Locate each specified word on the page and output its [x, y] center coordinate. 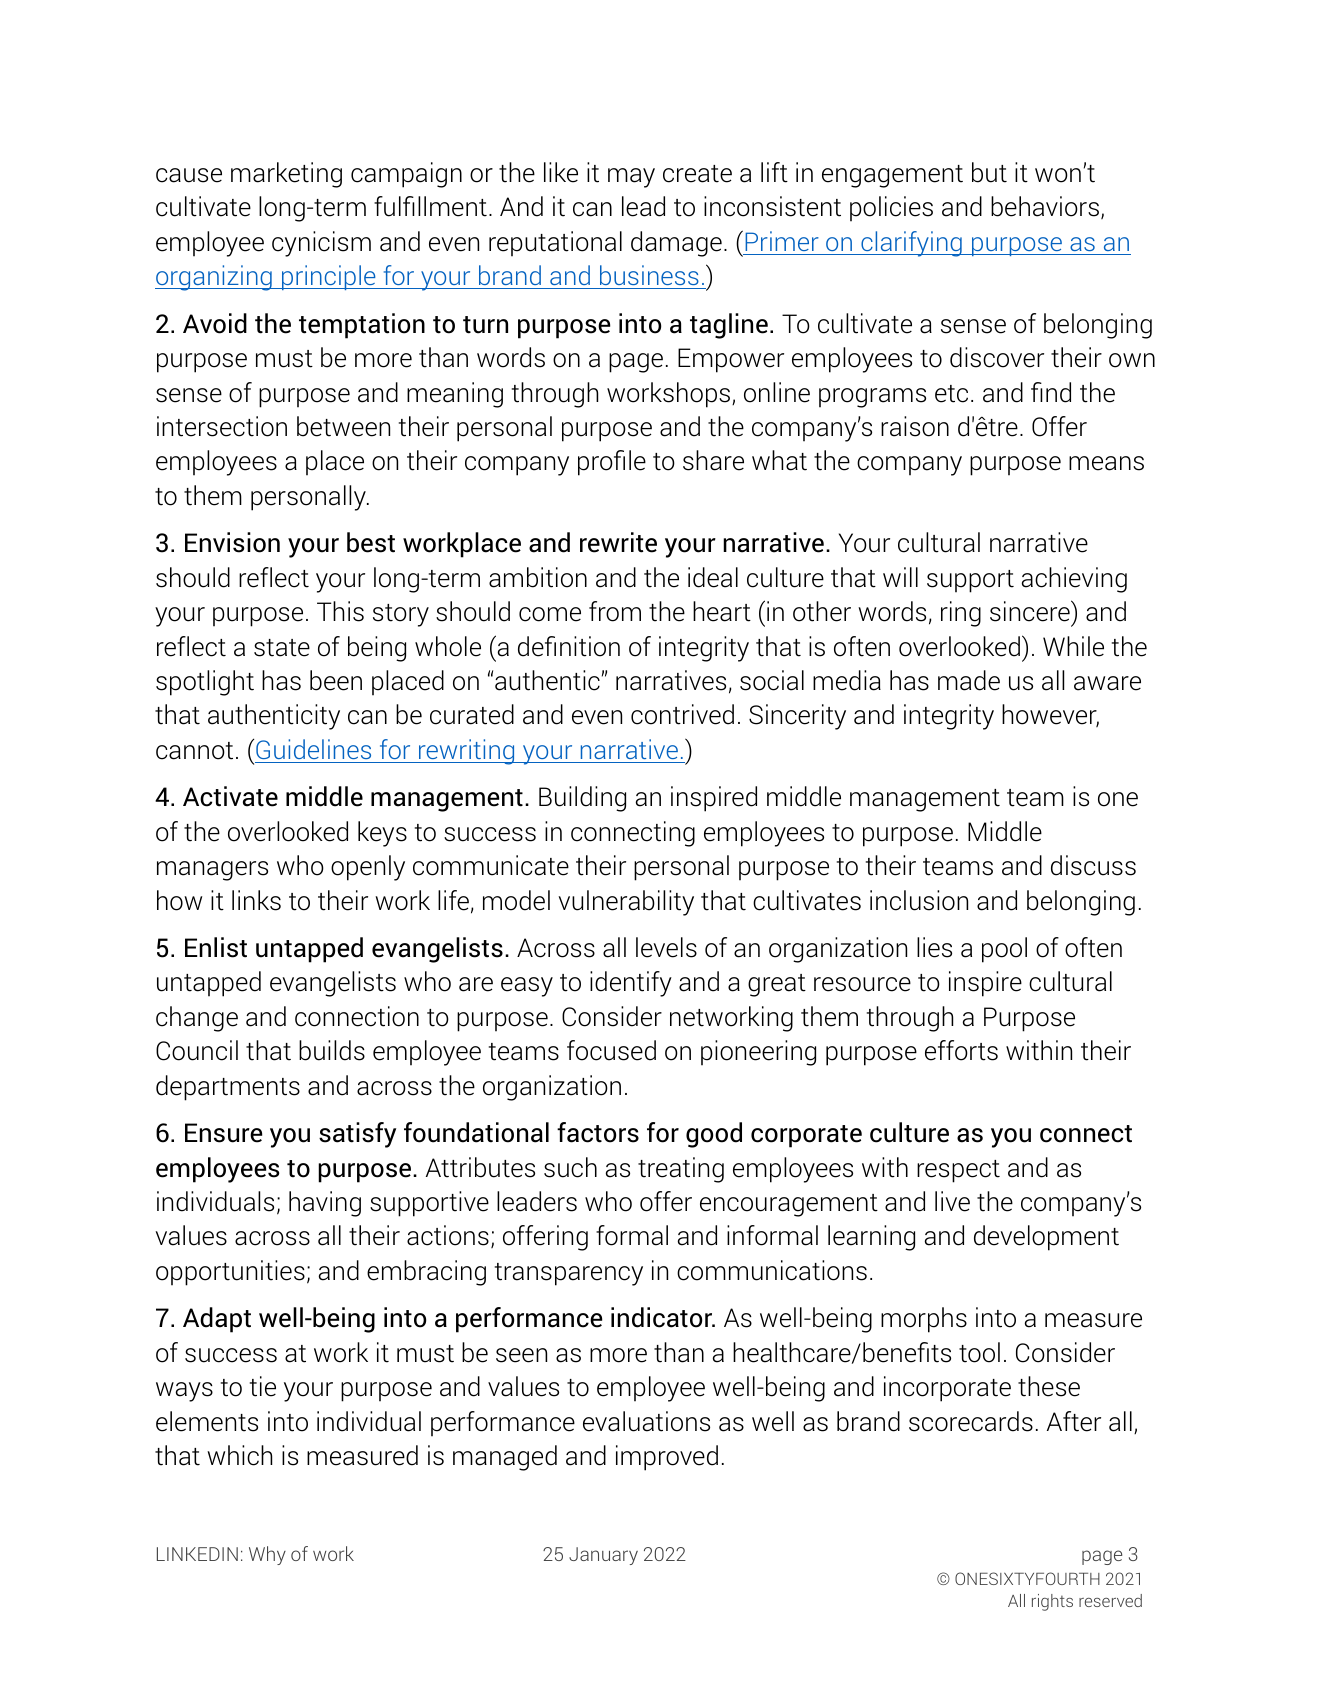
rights [1052, 1602]
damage [676, 244]
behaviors [1045, 206]
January [603, 1556]
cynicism [321, 244]
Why [267, 1555]
